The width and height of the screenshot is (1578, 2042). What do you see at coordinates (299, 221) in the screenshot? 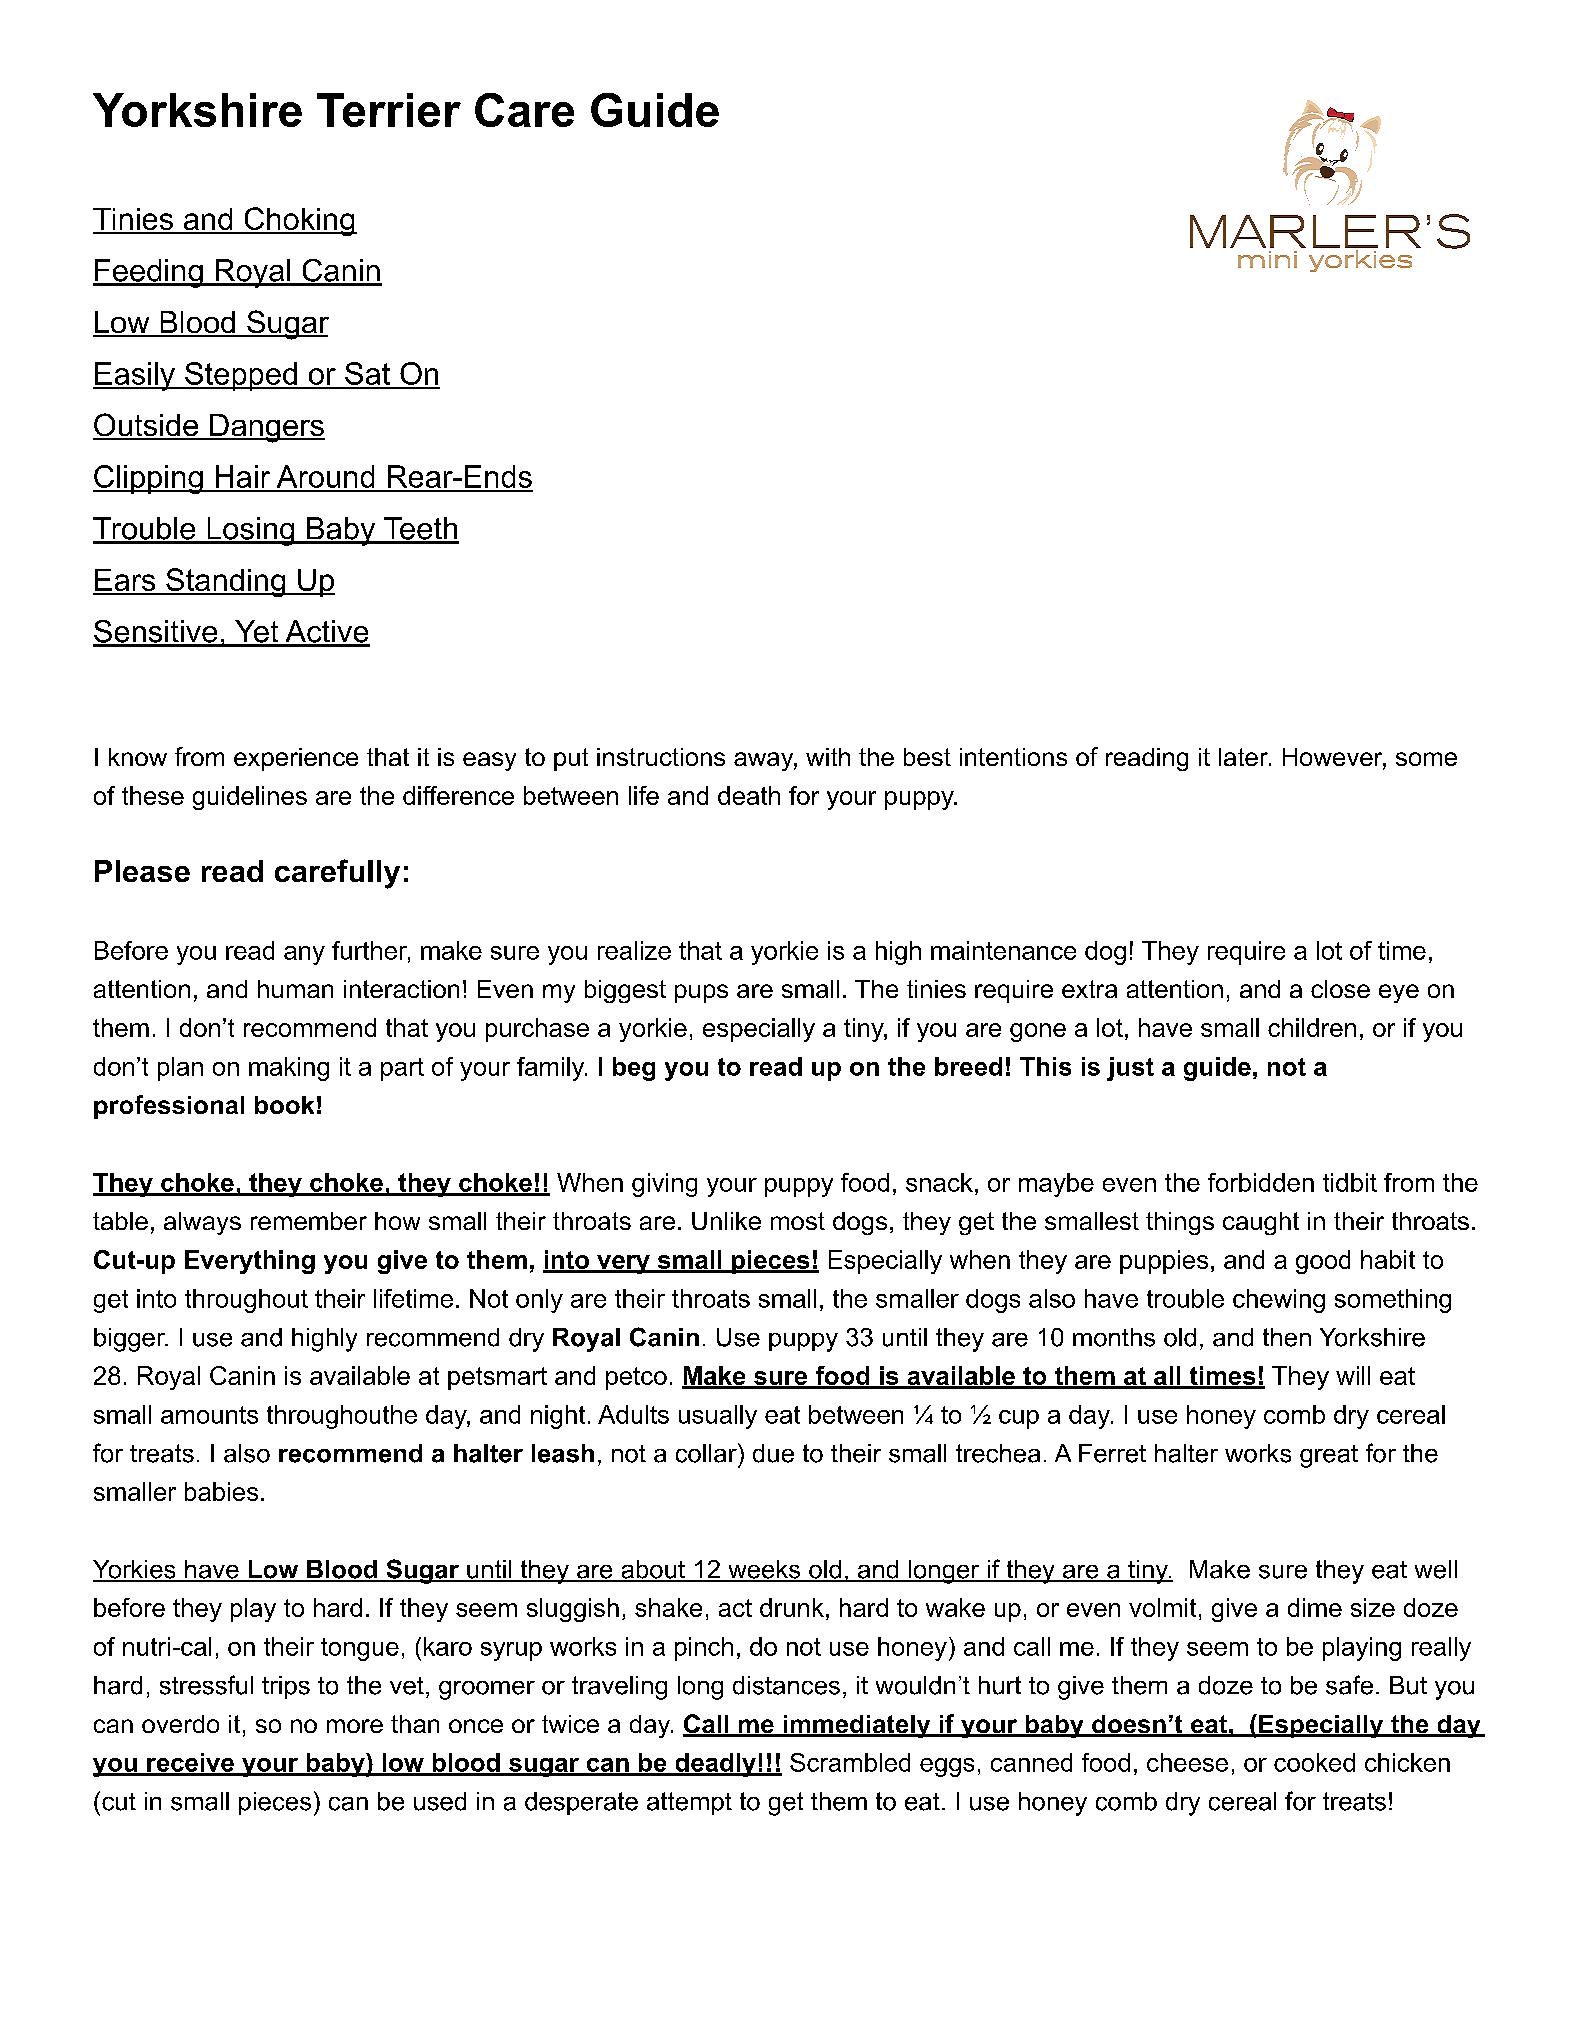
I see `Choking` at bounding box center [299, 221].
